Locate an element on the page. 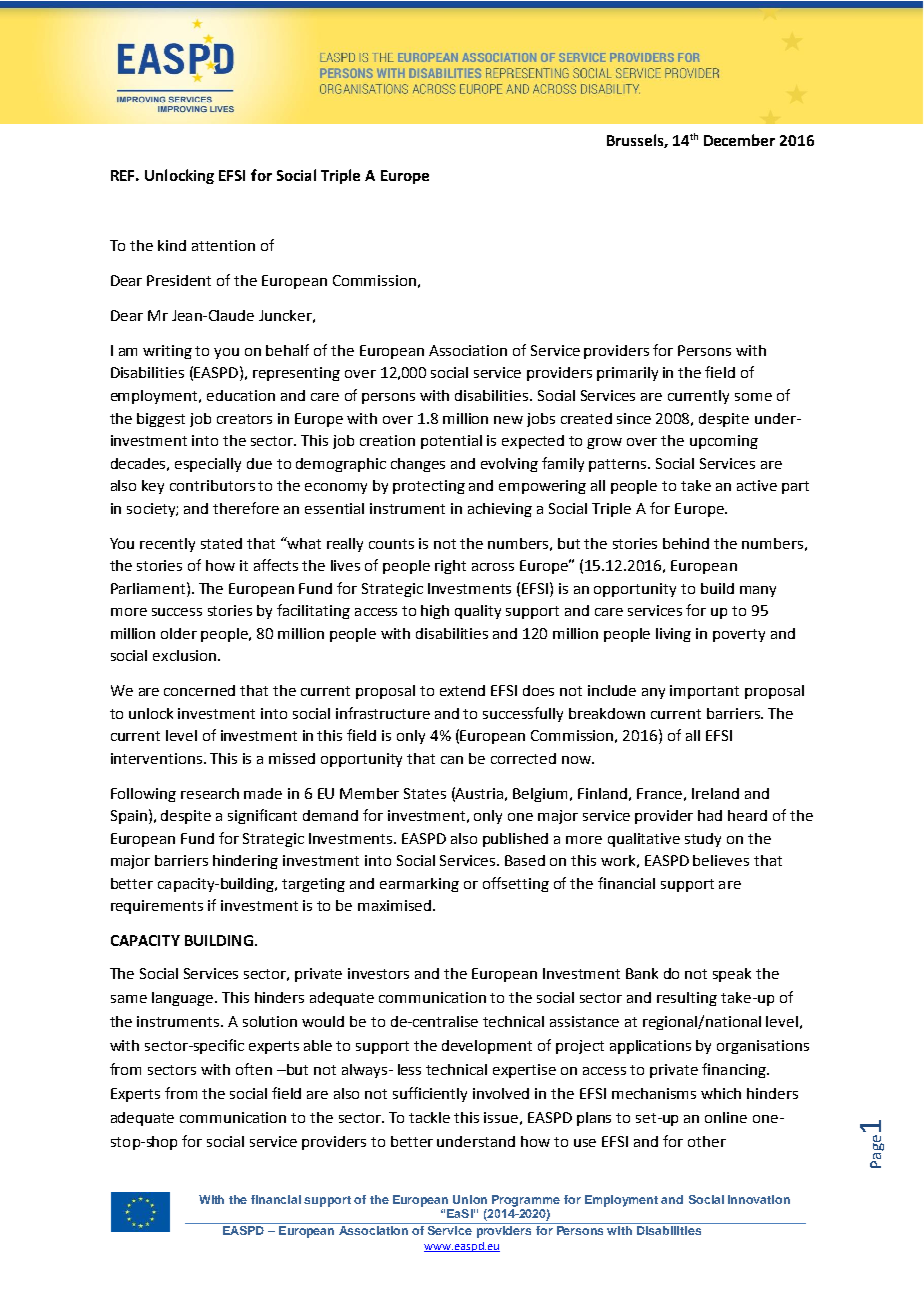 This image has width=924, height=1308. potential is located at coordinates (451, 442).
